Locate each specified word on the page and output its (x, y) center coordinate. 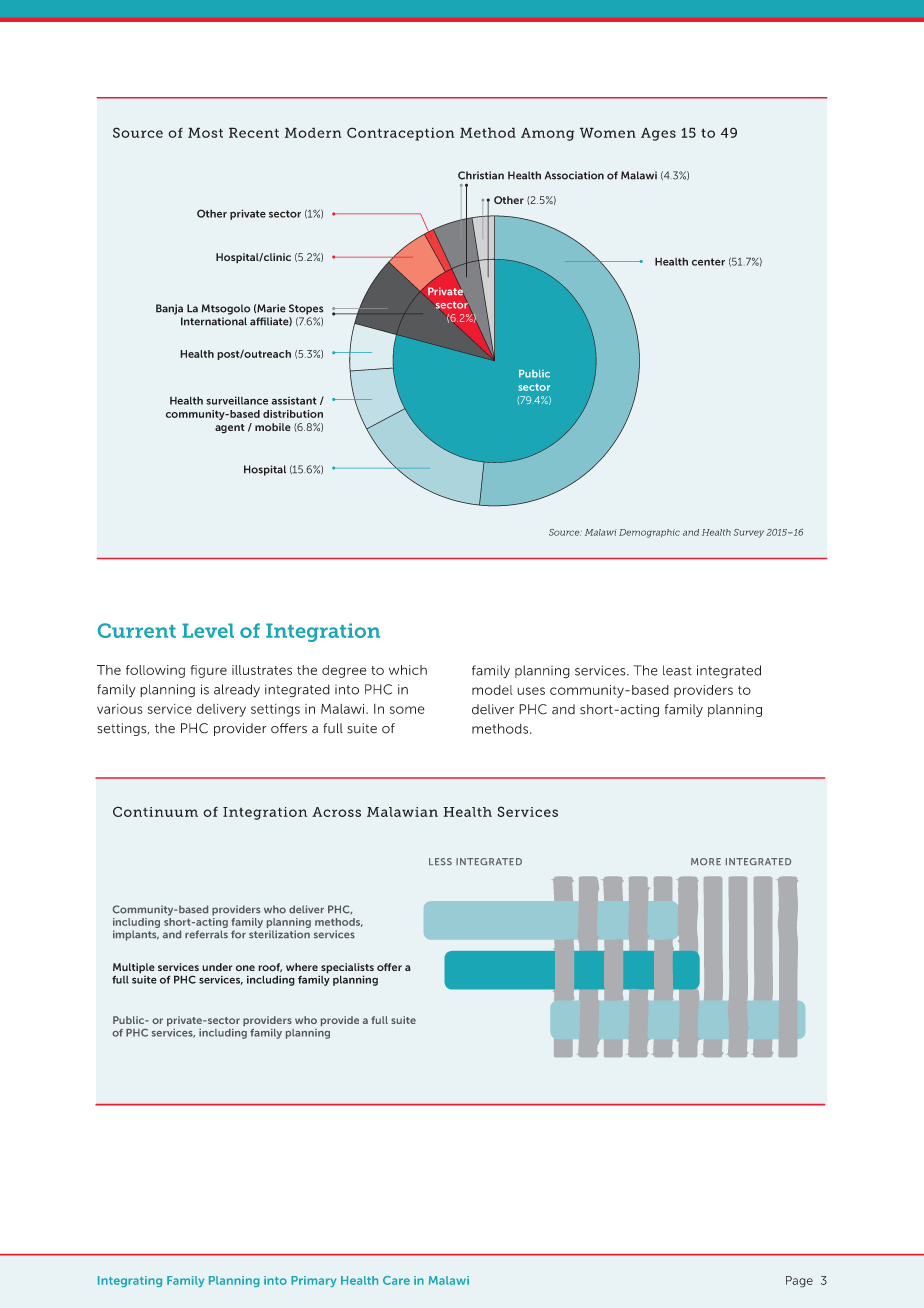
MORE (706, 861)
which (408, 670)
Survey (749, 533)
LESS (440, 861)
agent (230, 429)
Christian (481, 175)
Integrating (130, 1281)
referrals (206, 934)
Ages (658, 134)
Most (205, 132)
